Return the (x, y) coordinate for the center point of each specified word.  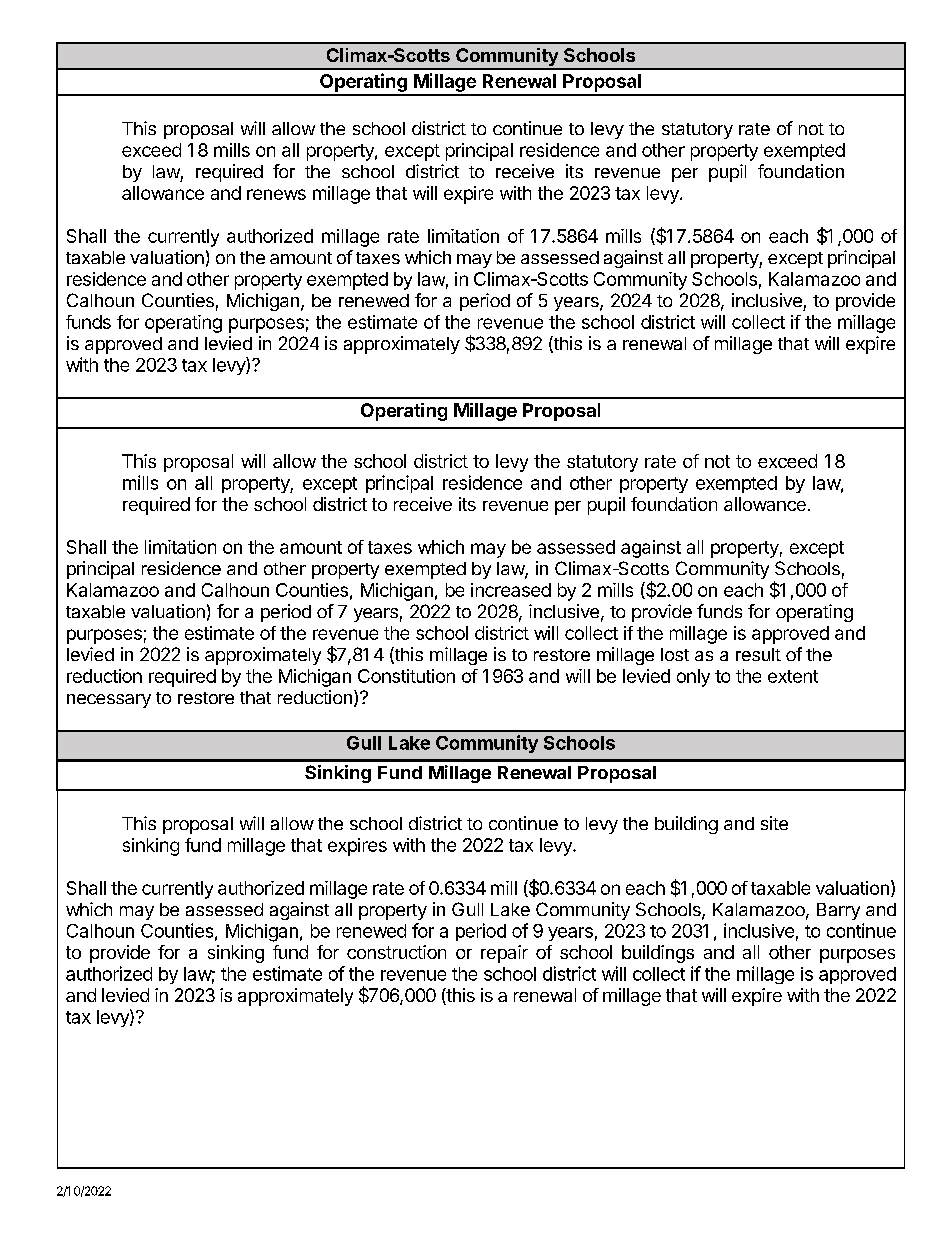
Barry (838, 911)
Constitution (406, 676)
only (693, 678)
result (758, 654)
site (774, 823)
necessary (109, 701)
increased (511, 590)
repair (504, 954)
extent (793, 676)
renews (276, 194)
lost (675, 654)
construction (396, 952)
